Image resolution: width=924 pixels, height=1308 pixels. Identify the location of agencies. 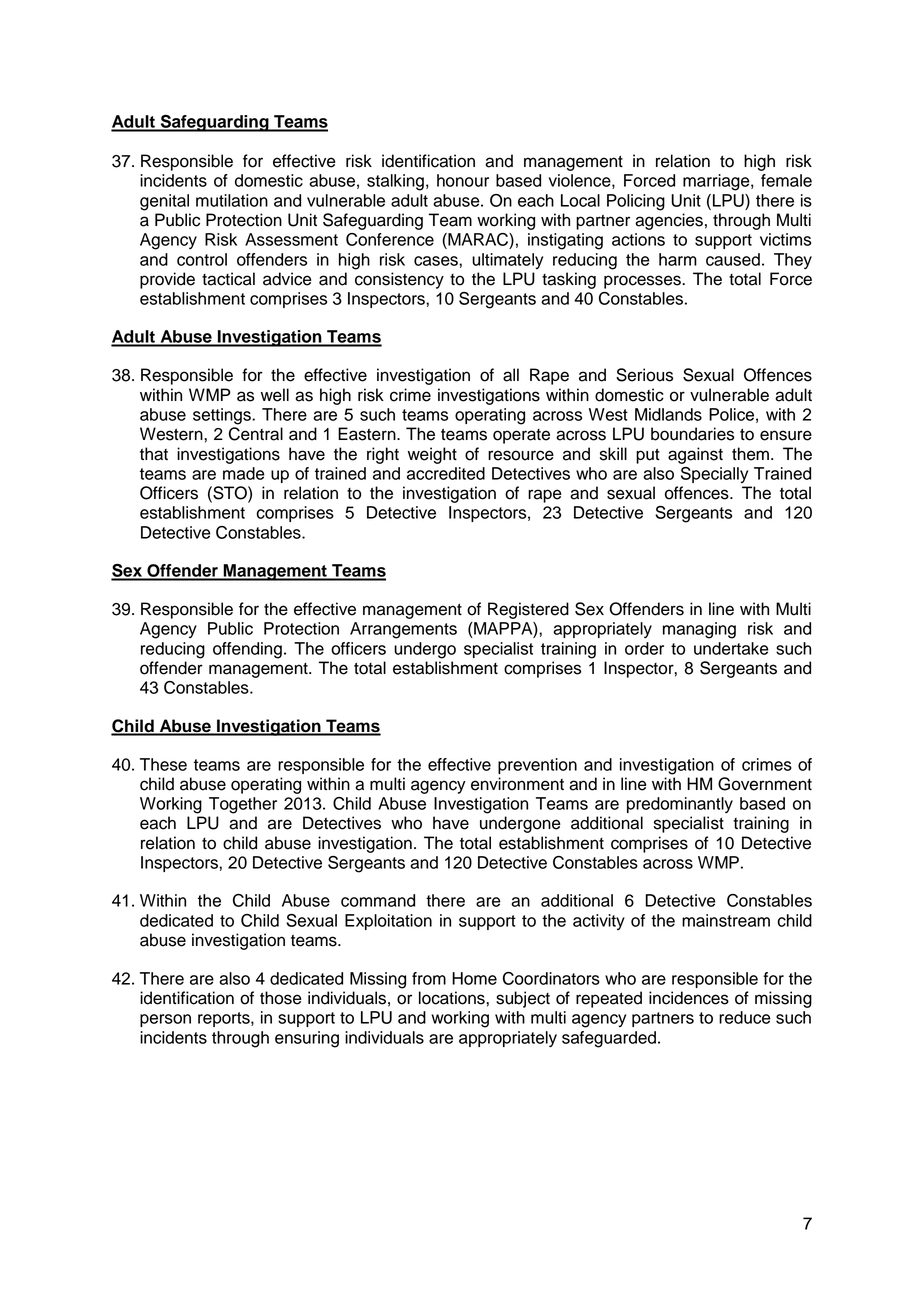
(669, 221).
